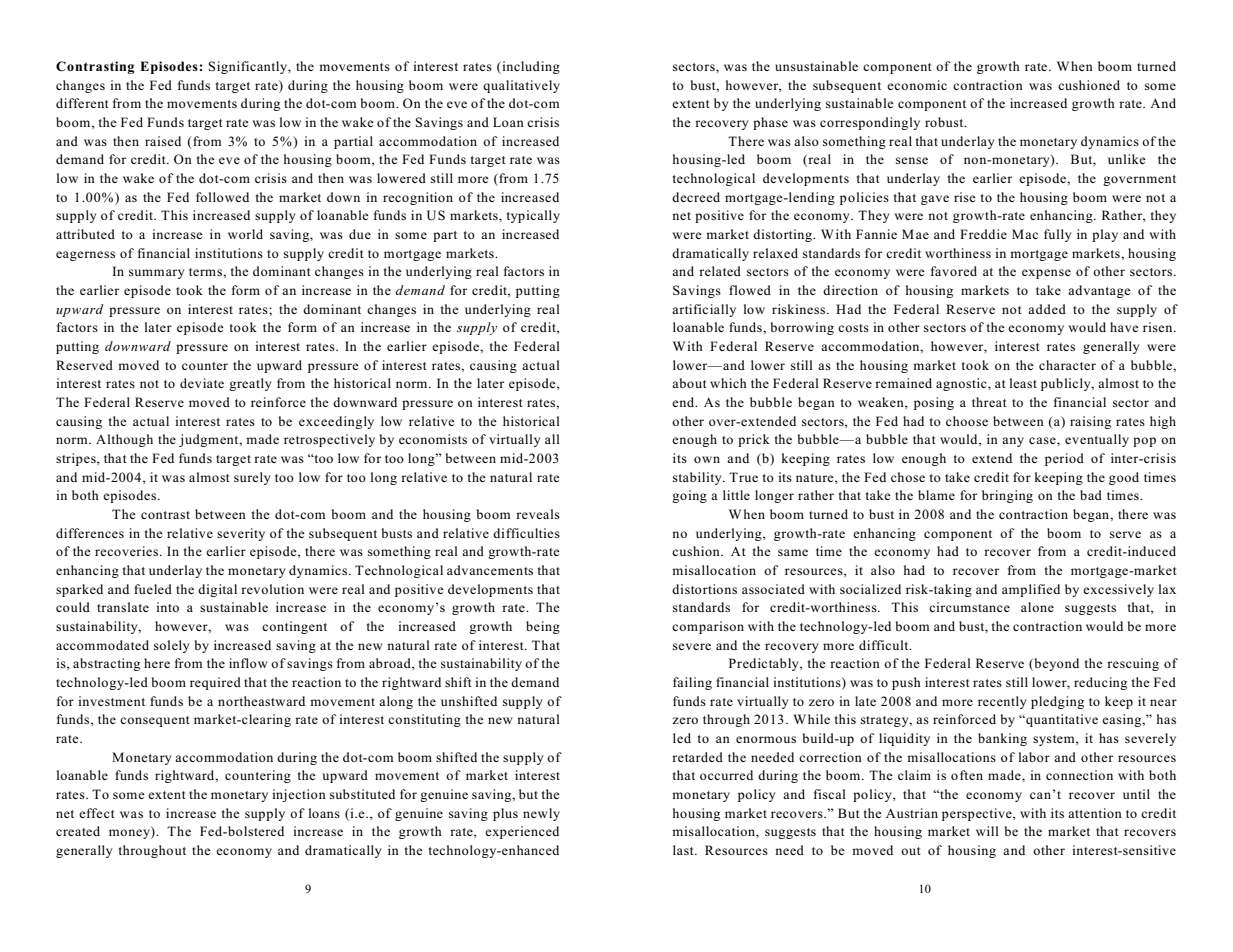  I want to click on about, so click(689, 383).
